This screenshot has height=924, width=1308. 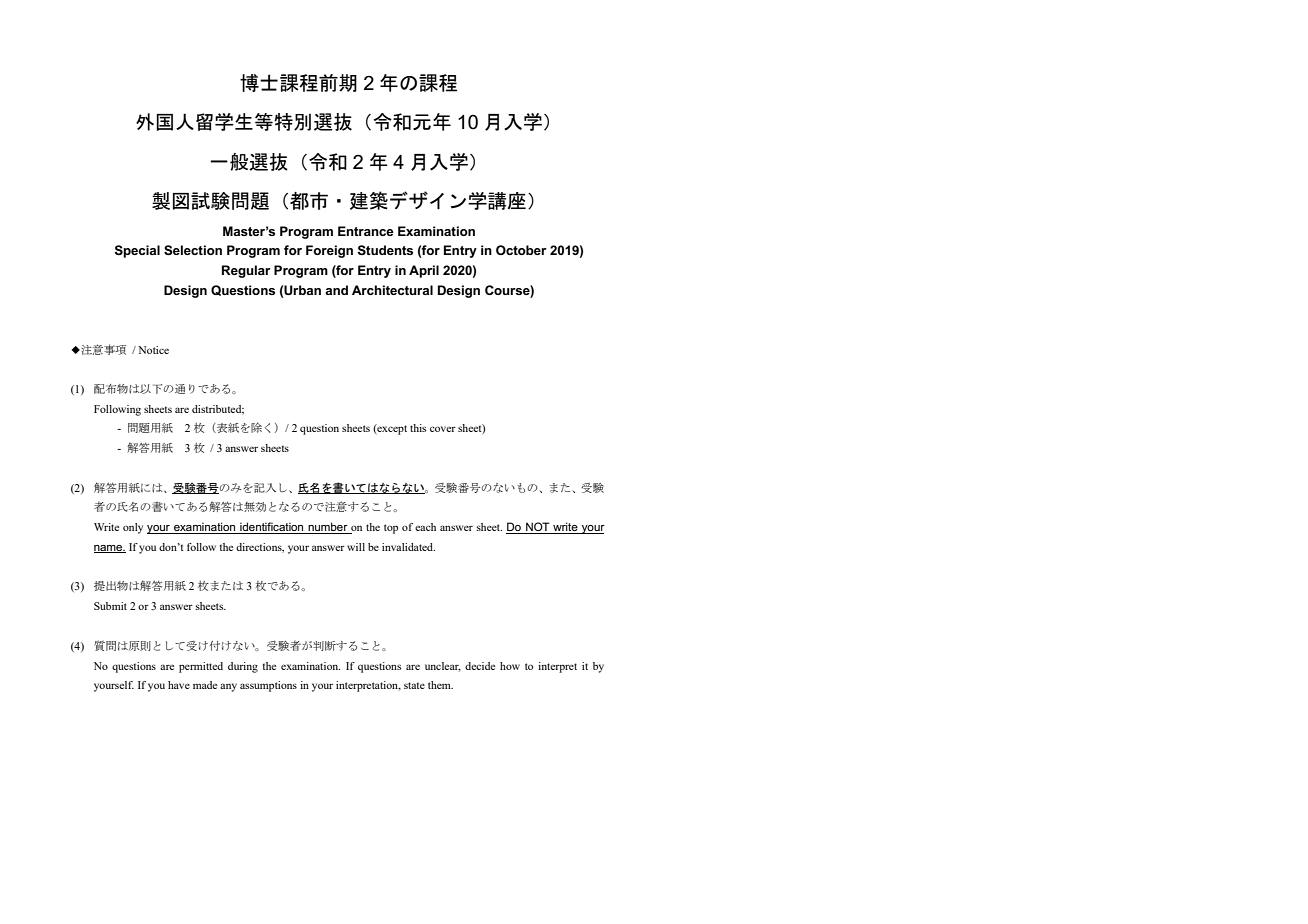 What do you see at coordinates (328, 528) in the screenshot?
I see `number` at bounding box center [328, 528].
